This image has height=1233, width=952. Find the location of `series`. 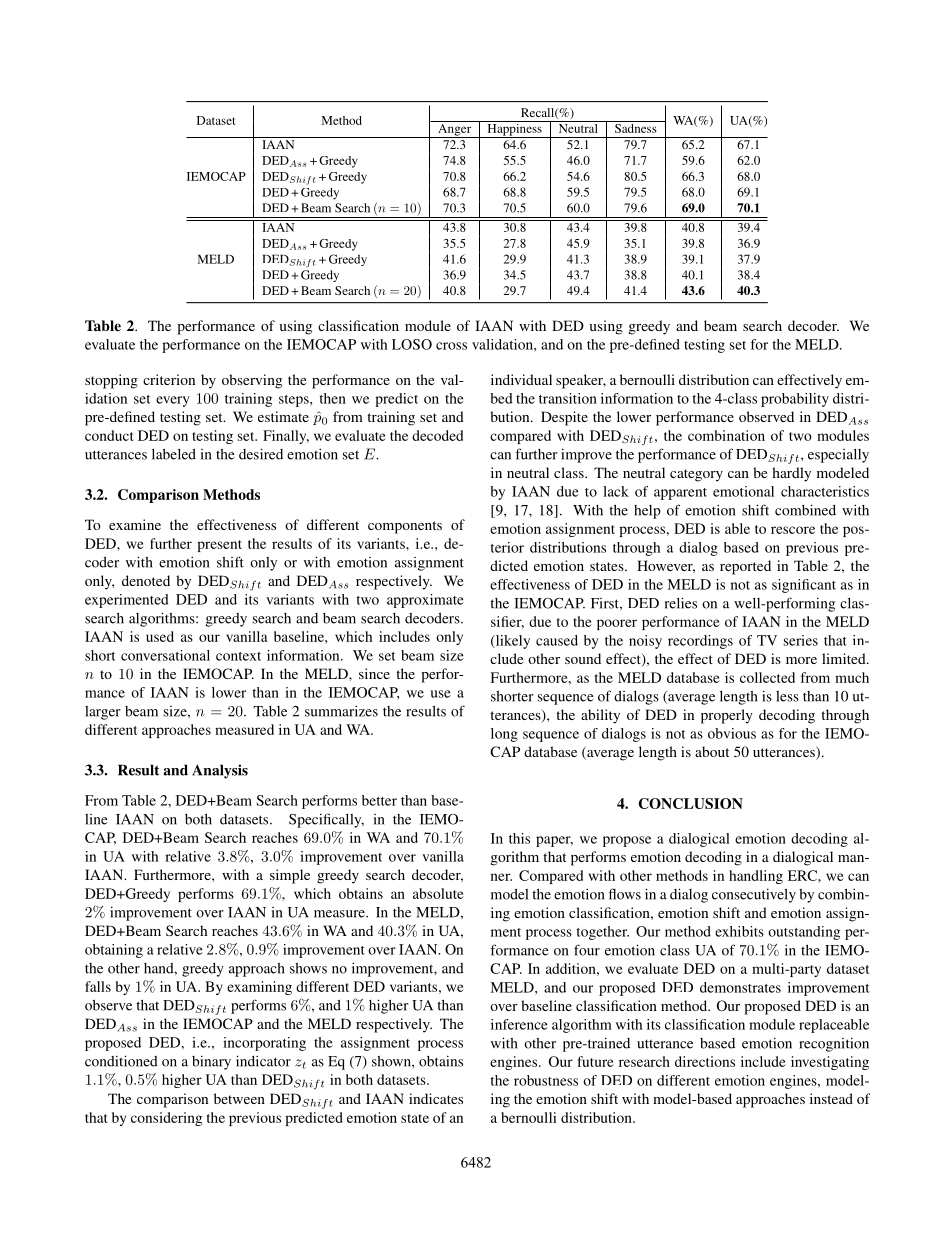

series is located at coordinates (801, 640).
